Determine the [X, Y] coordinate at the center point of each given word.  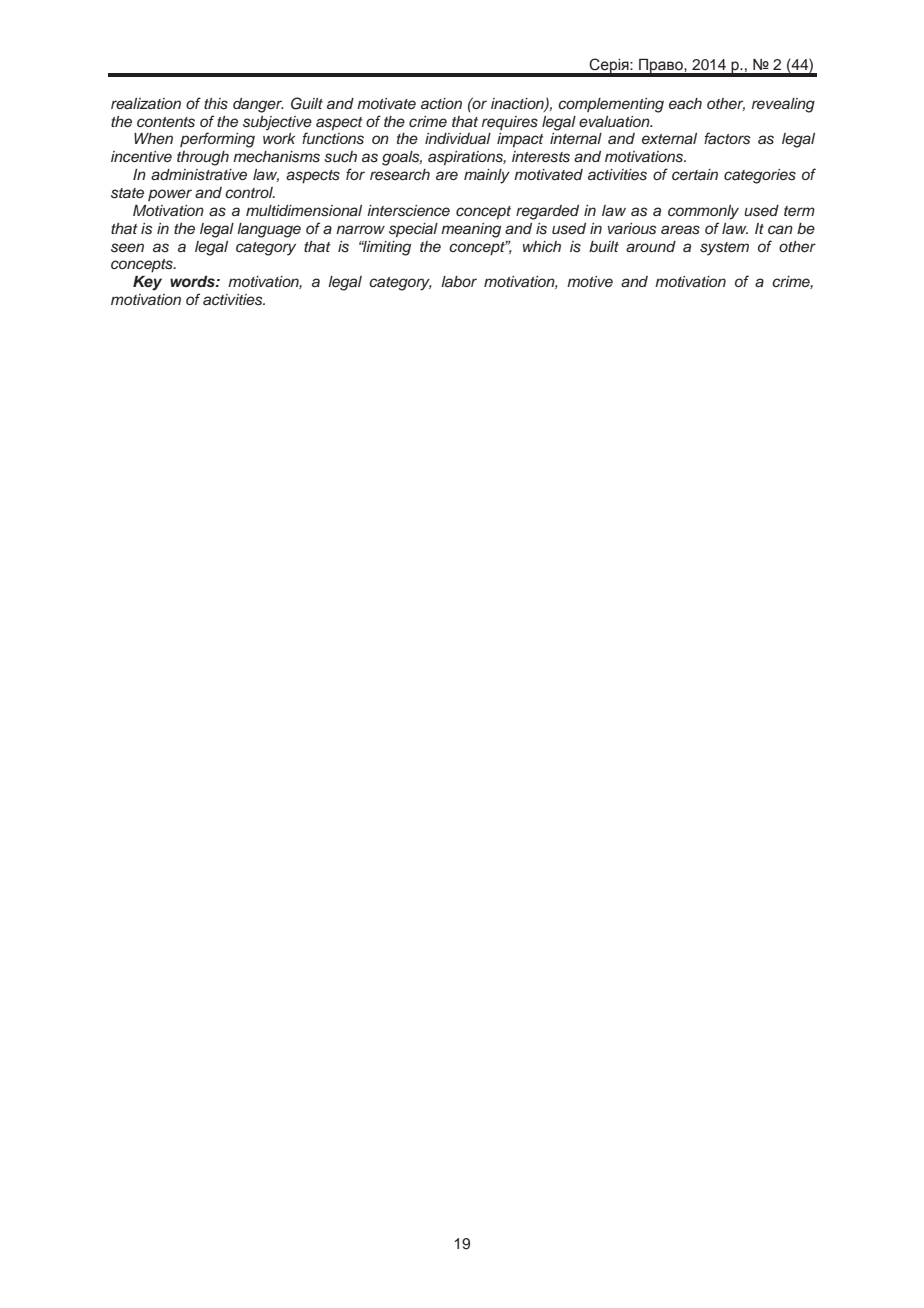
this [216, 104]
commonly [703, 212]
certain [695, 174]
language [269, 230]
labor [459, 281]
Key [147, 283]
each [685, 103]
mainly [487, 176]
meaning [471, 230]
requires [510, 123]
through [203, 158]
